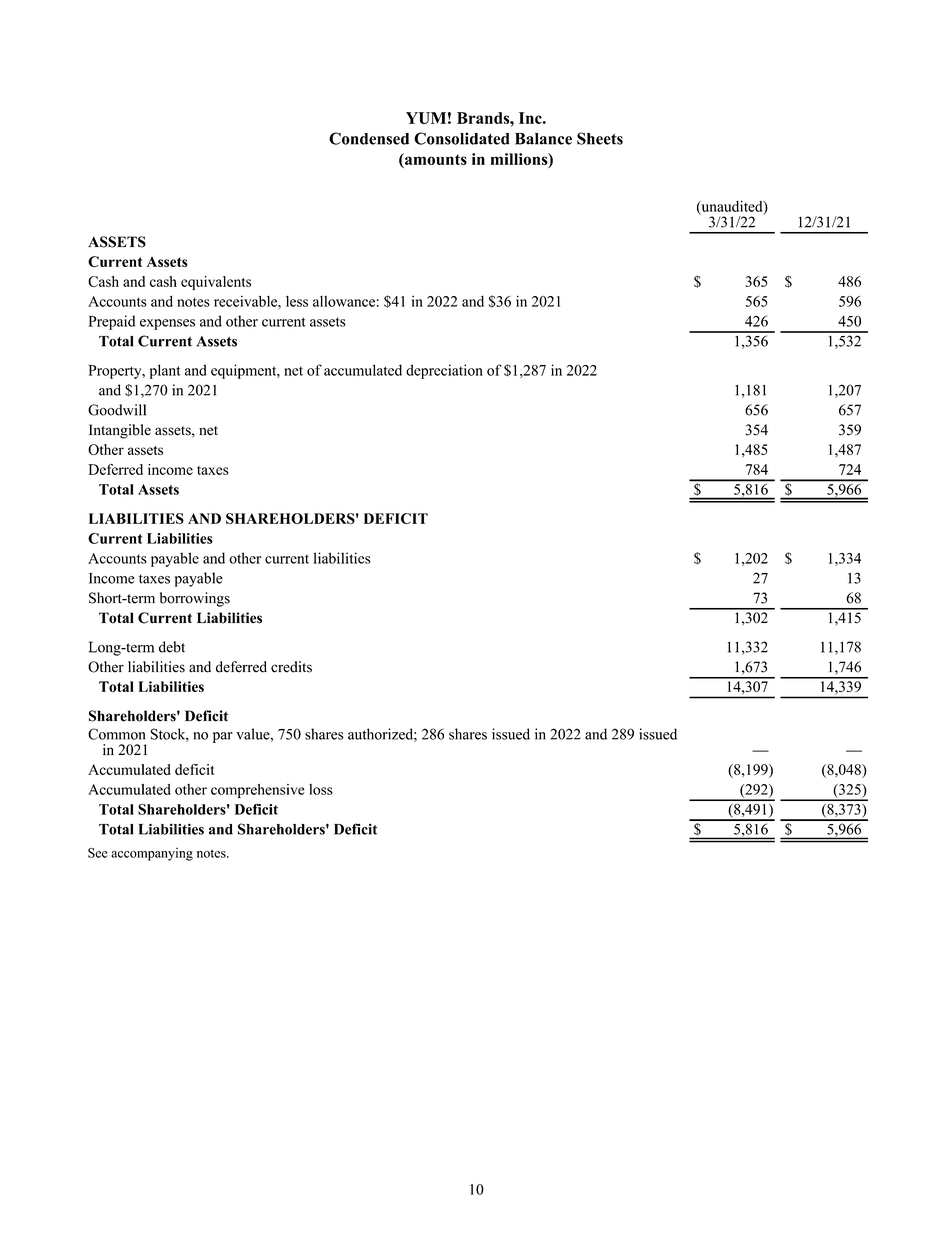 This document has width=952, height=1233. Describe the element at coordinates (297, 301) in the document. I see `less` at that location.
